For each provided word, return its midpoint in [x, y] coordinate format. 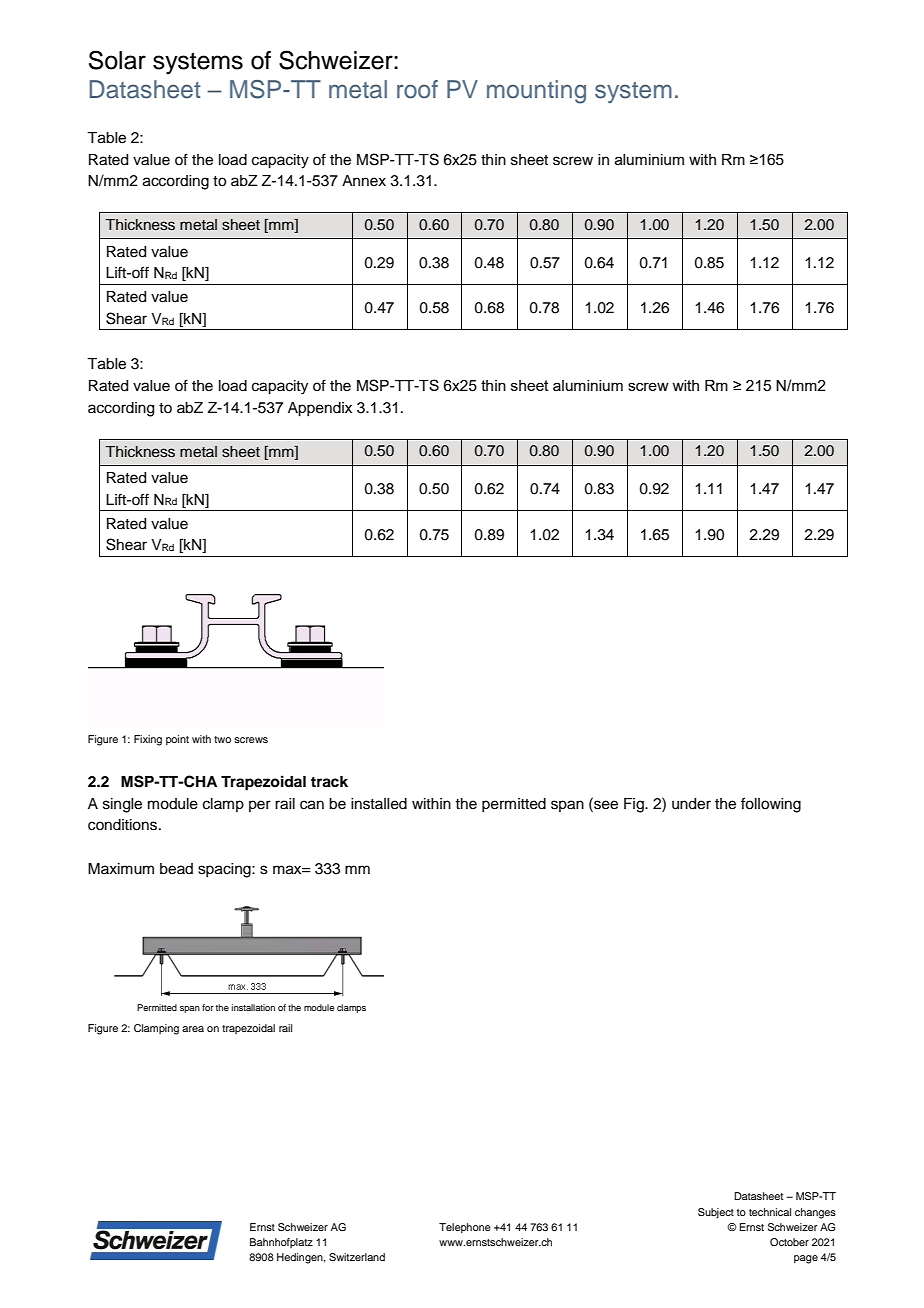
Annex [364, 181]
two [222, 739]
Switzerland [357, 1257]
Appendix [320, 409]
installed [379, 804]
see [605, 804]
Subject [716, 1213]
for [208, 1007]
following [771, 805]
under [691, 804]
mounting [536, 92]
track [329, 782]
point [177, 740]
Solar [117, 60]
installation [253, 1007]
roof [417, 89]
